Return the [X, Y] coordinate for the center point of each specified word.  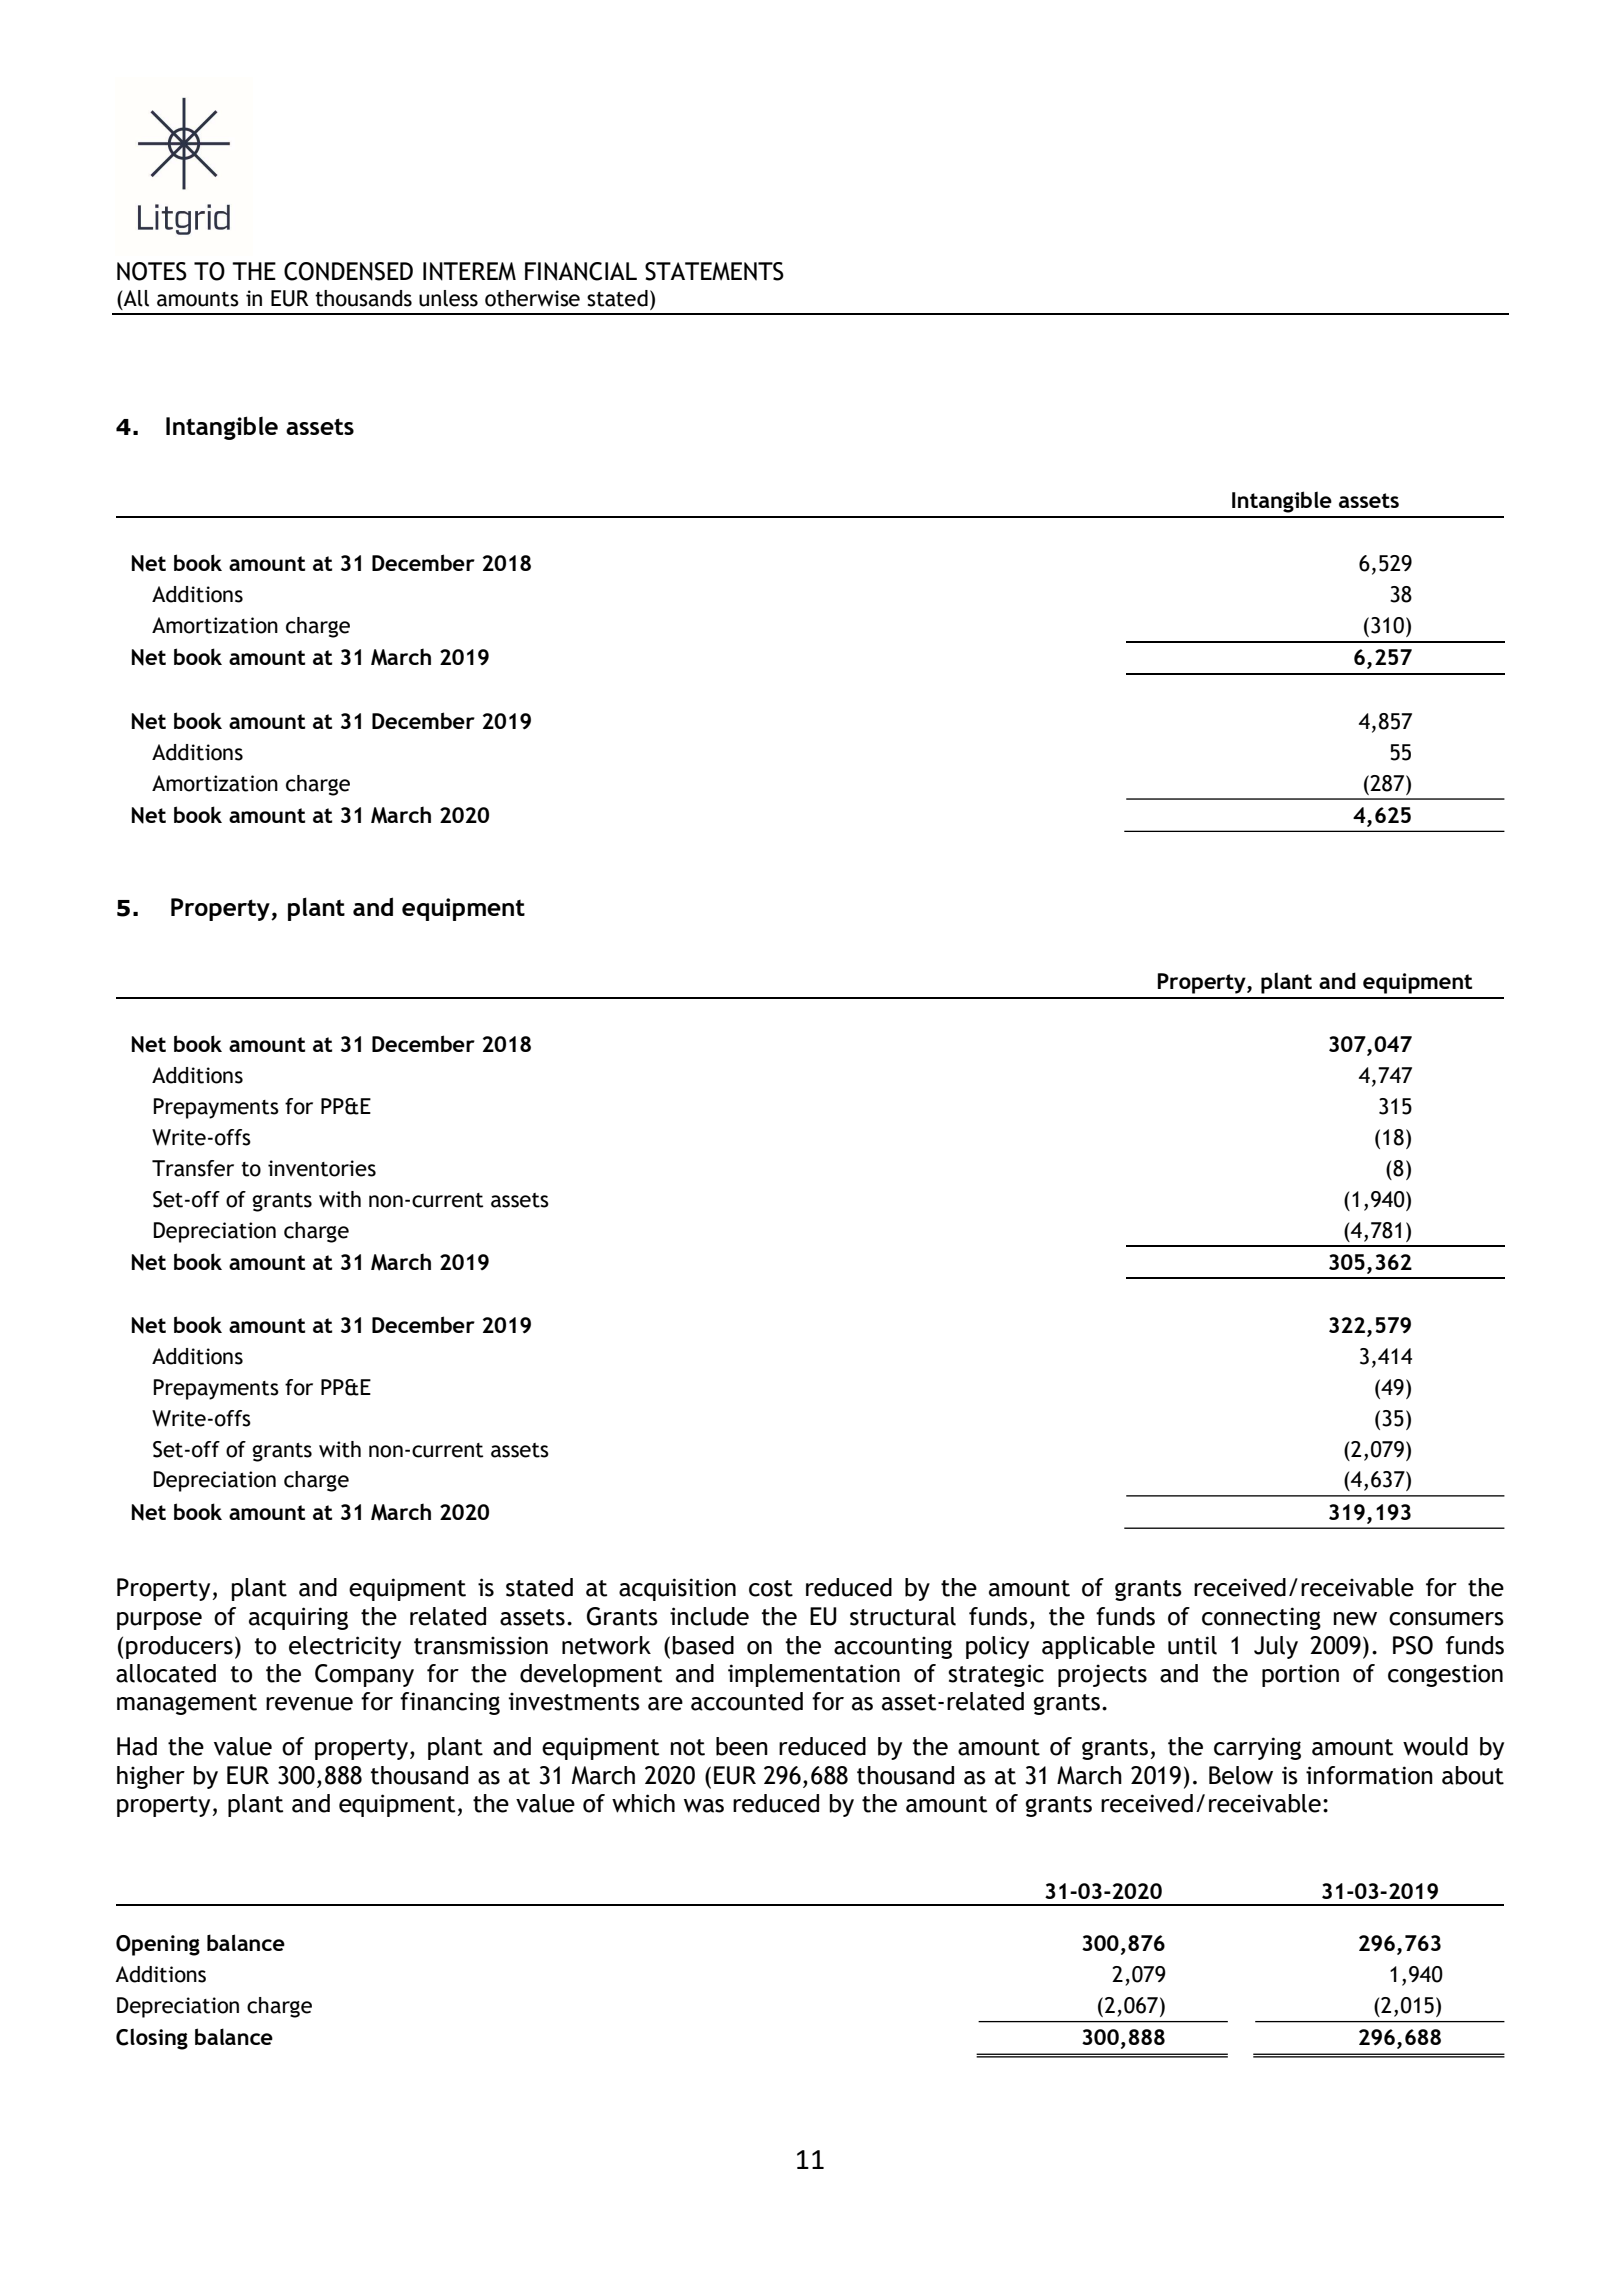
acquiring [298, 1618]
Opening [158, 1945]
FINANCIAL [581, 271]
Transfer [193, 1168]
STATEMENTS [714, 271]
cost [771, 1588]
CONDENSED [348, 271]
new [1355, 1619]
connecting [1261, 1618]
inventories [322, 1168]
